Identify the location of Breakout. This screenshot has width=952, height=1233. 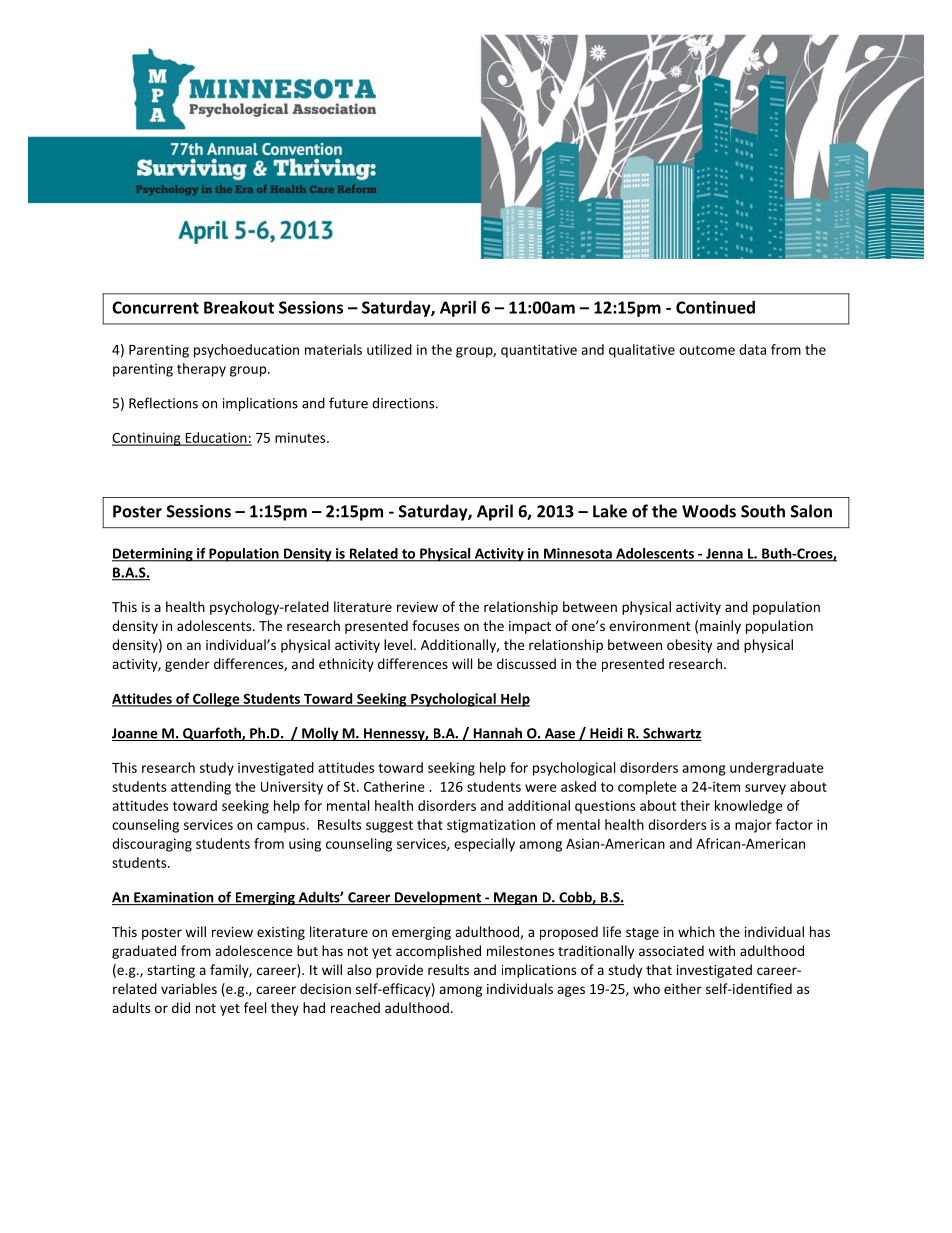
(239, 307).
